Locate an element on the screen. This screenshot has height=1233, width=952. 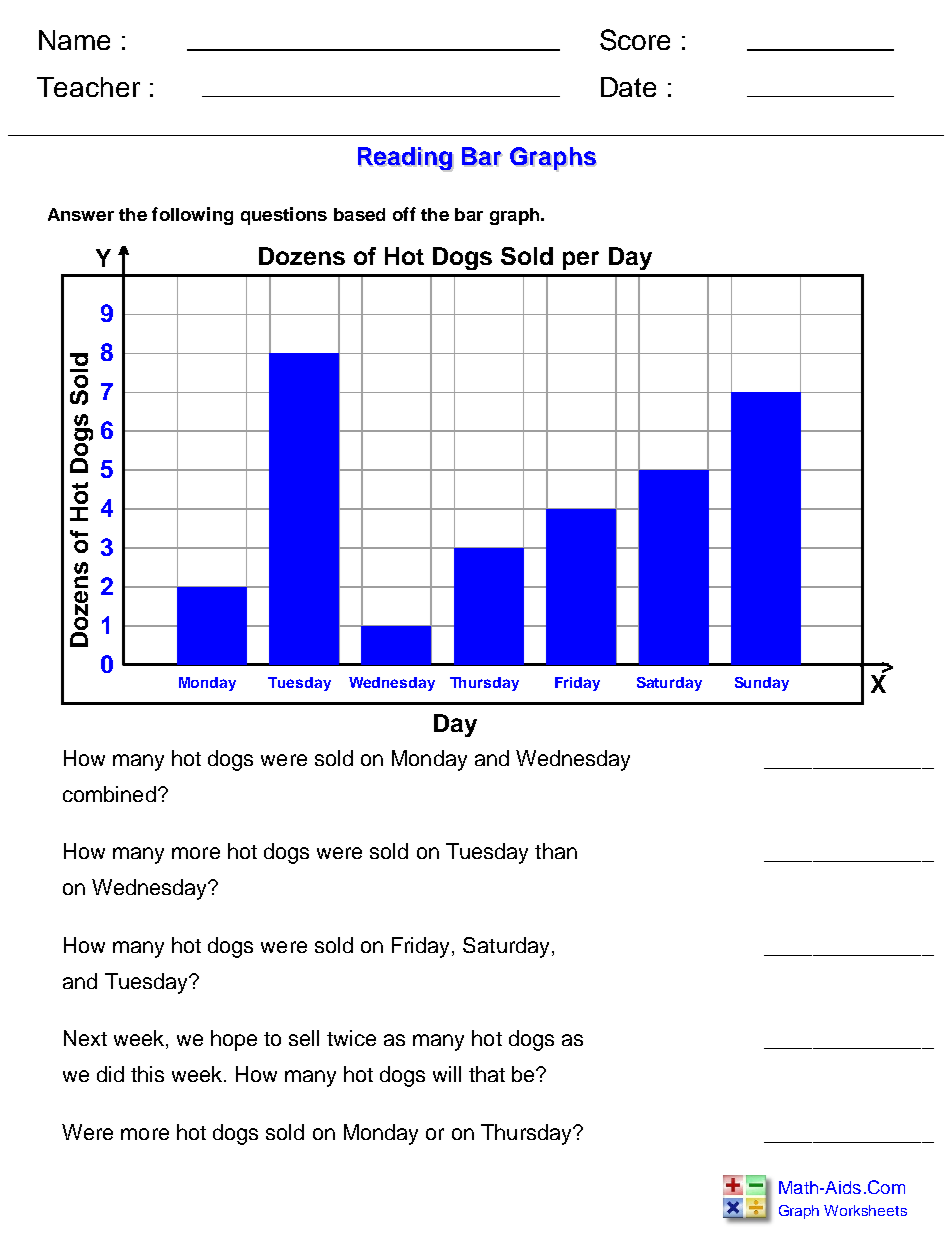
off is located at coordinates (404, 214).
